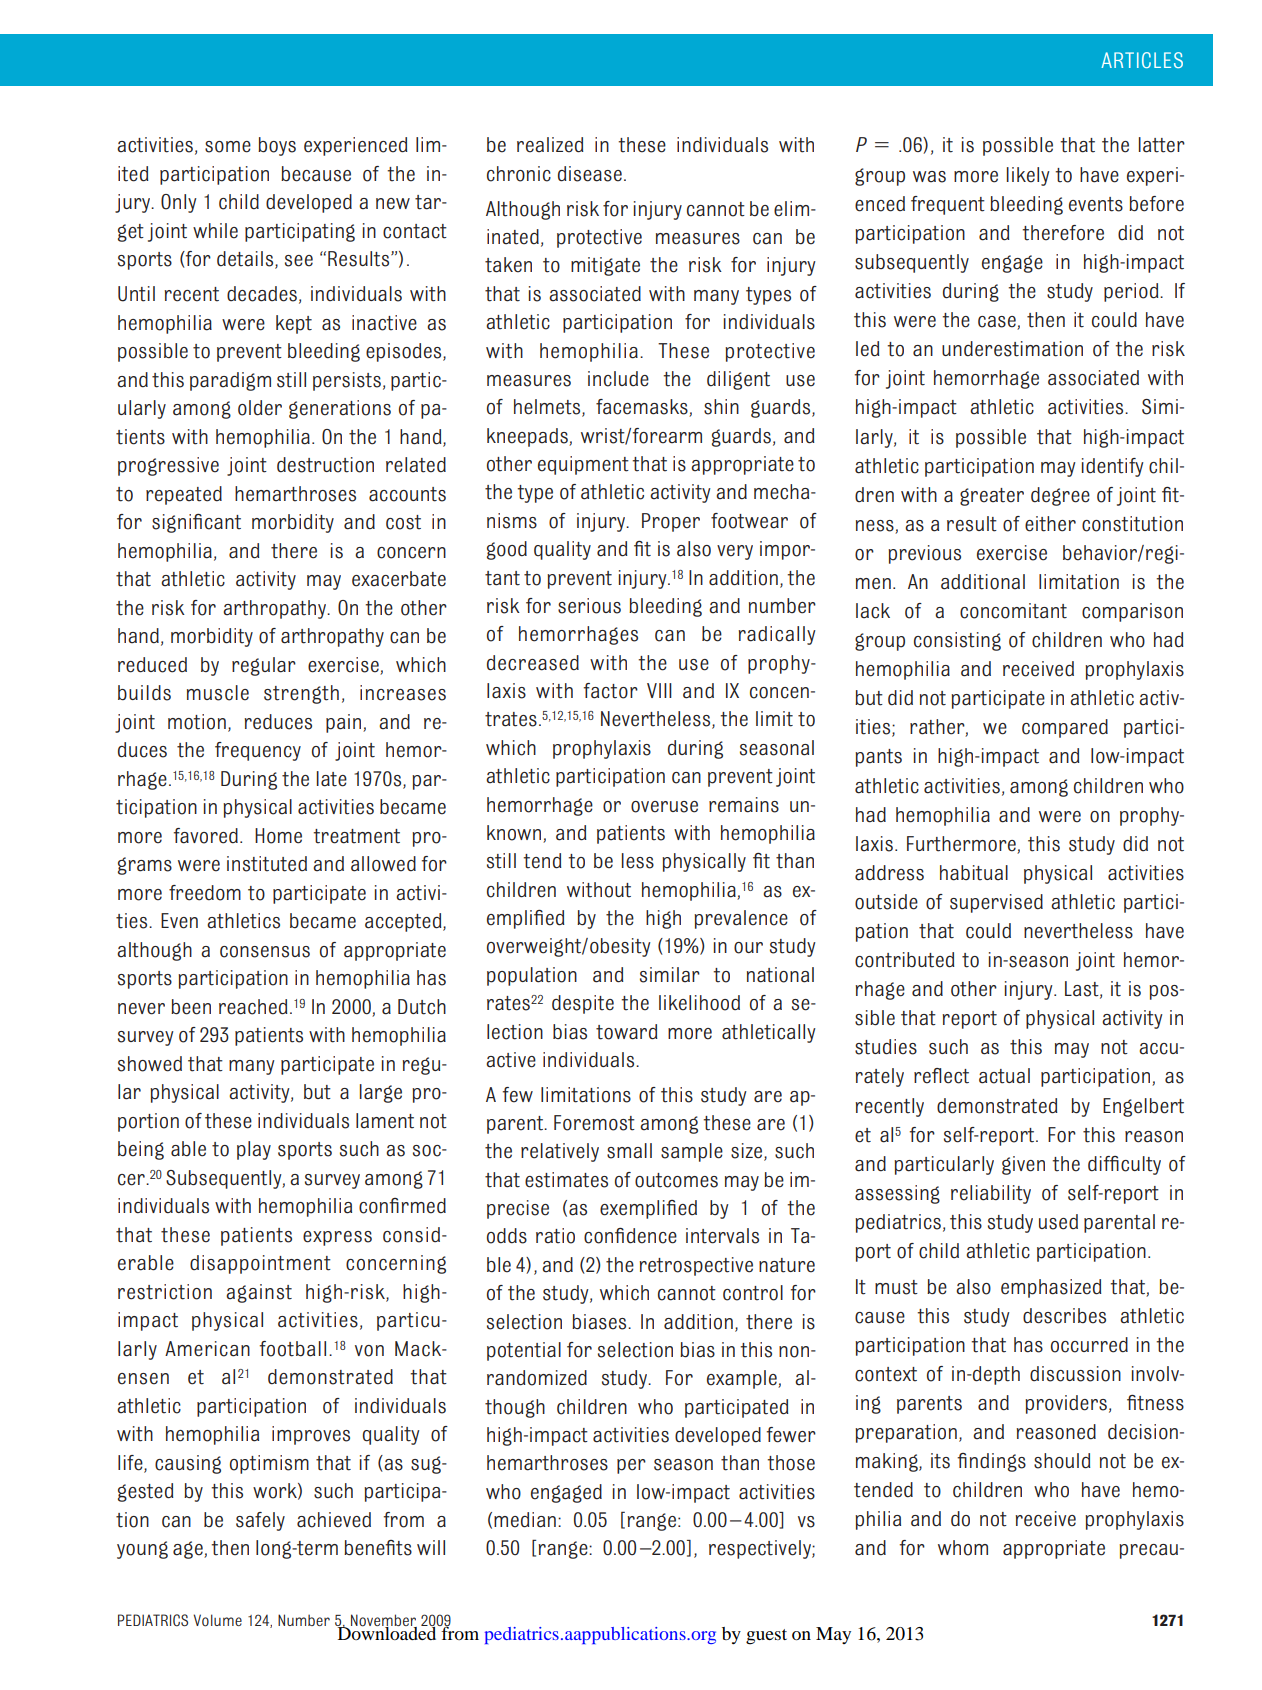 Image resolution: width=1262 pixels, height=1690 pixels. I want to click on guest, so click(766, 1637).
